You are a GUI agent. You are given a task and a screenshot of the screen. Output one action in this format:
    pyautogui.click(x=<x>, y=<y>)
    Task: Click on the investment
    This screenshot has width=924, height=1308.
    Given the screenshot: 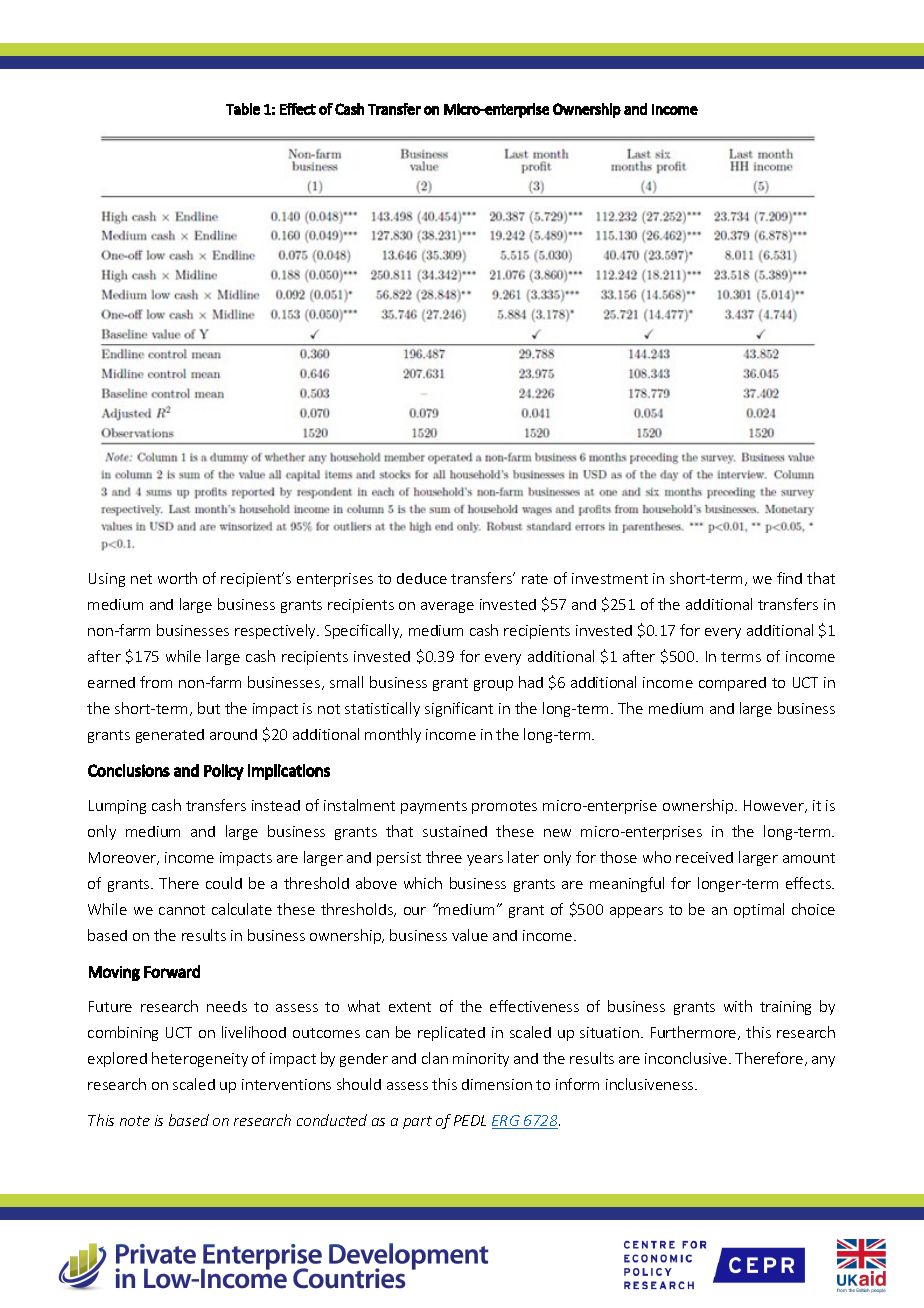 What is the action you would take?
    pyautogui.click(x=610, y=578)
